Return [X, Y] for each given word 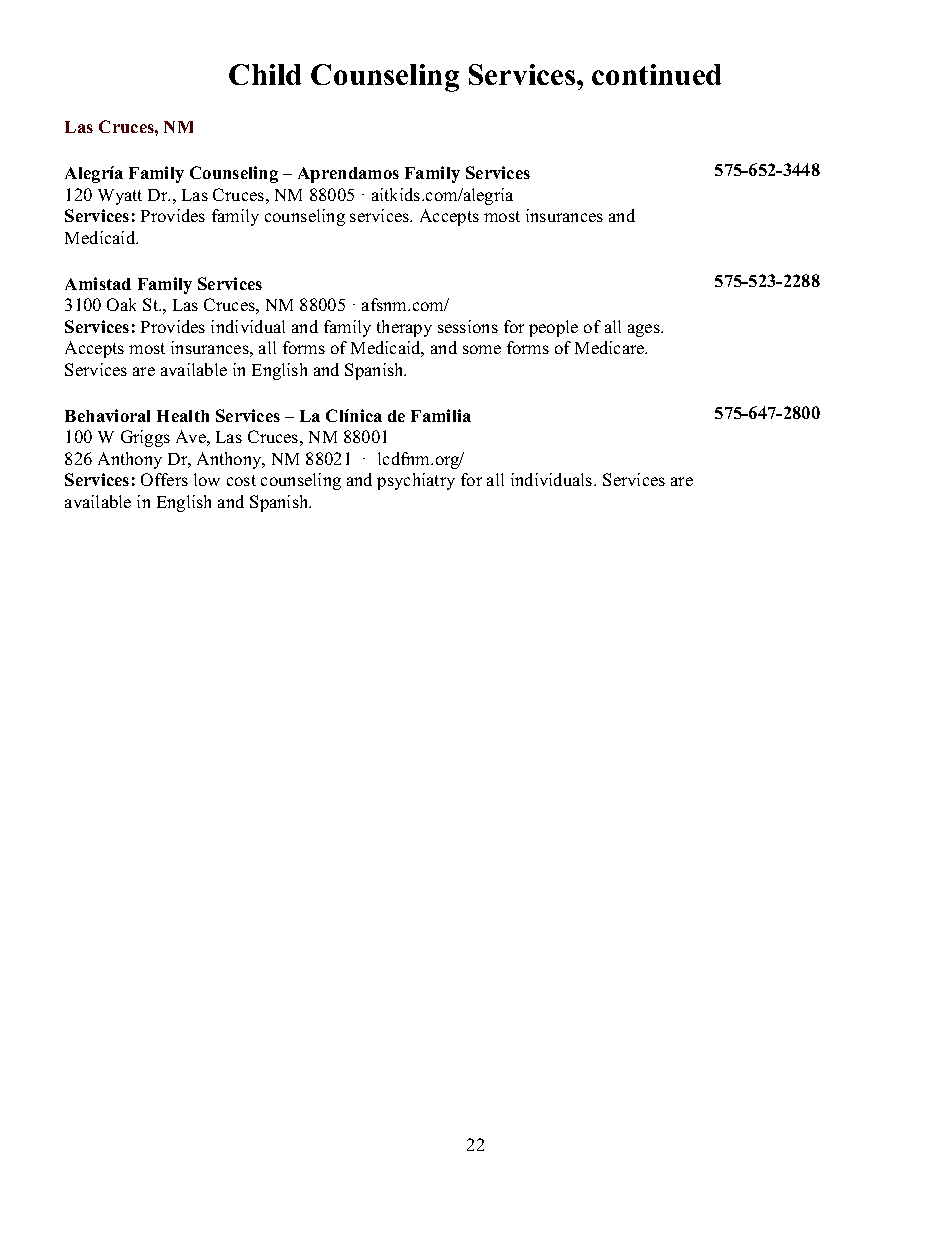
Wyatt [120, 197]
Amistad [98, 283]
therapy [404, 328]
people [553, 328]
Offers [164, 479]
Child [265, 74]
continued [656, 74]
